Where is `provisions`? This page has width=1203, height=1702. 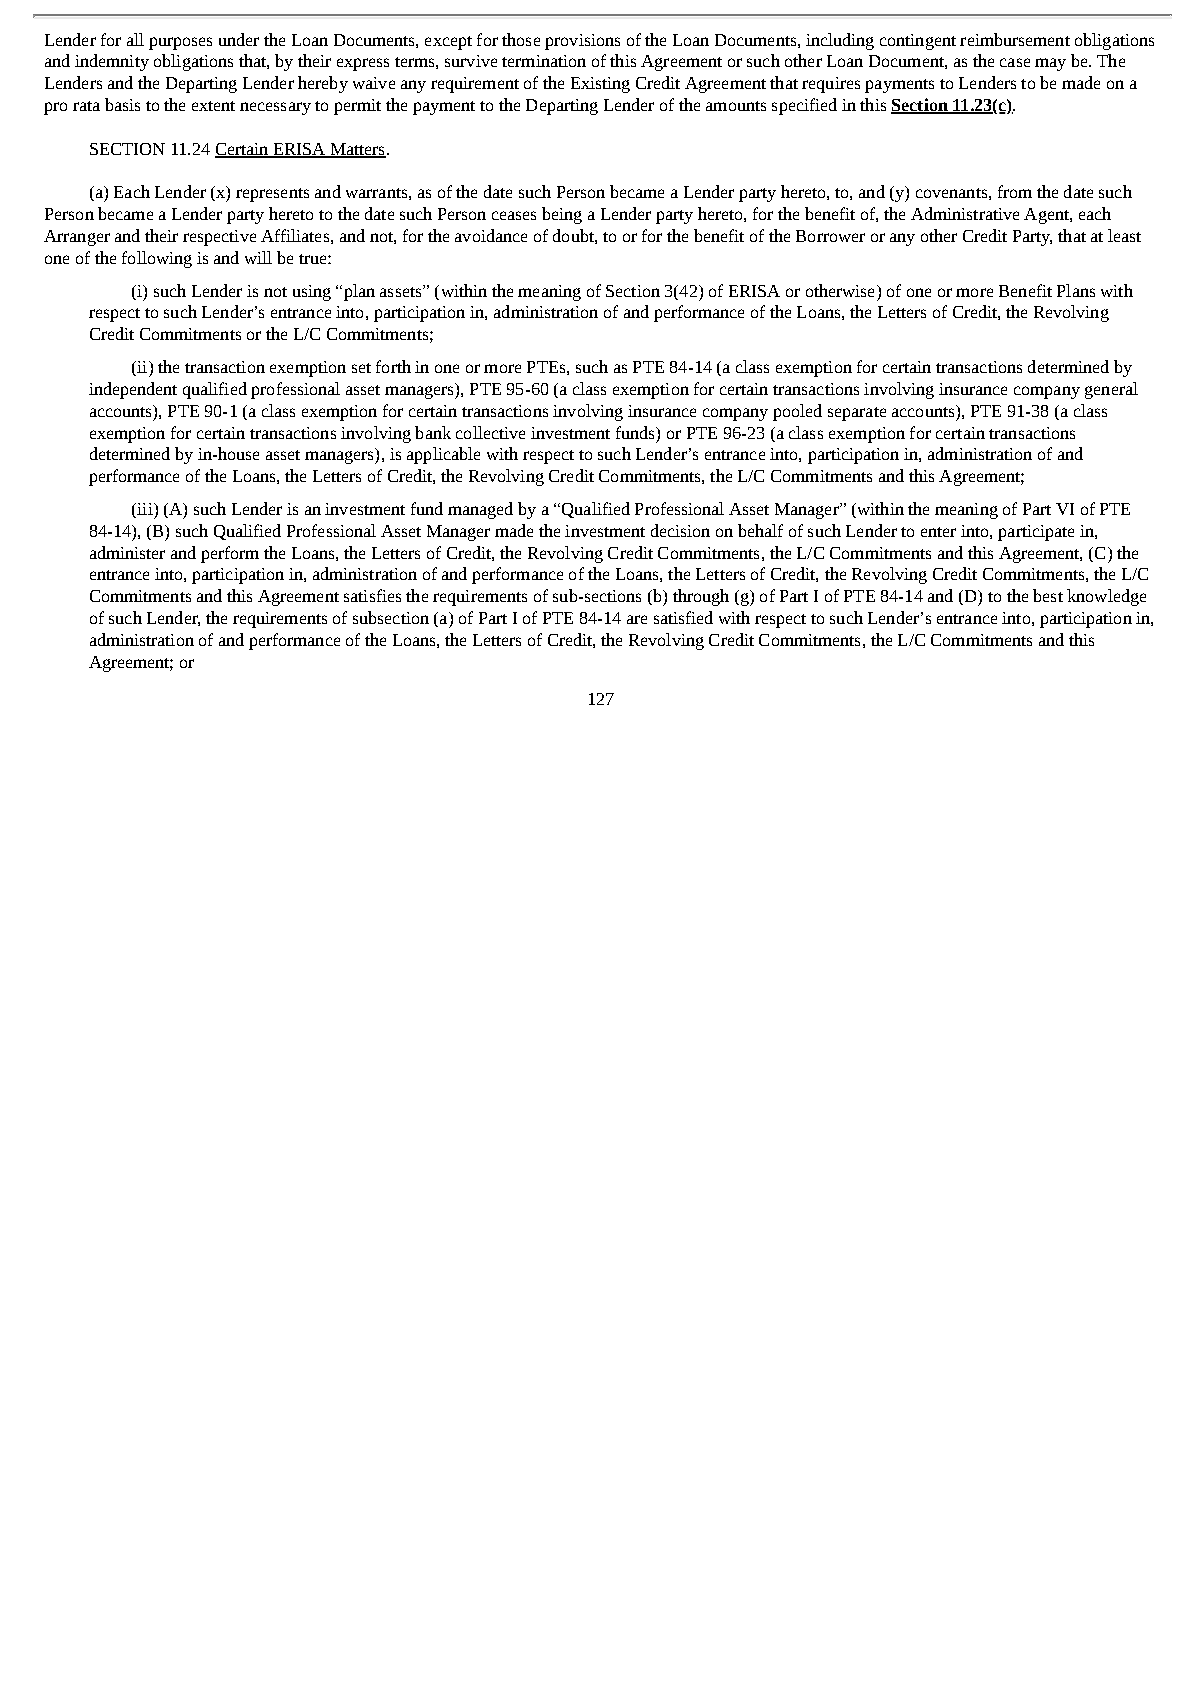 provisions is located at coordinates (582, 42).
